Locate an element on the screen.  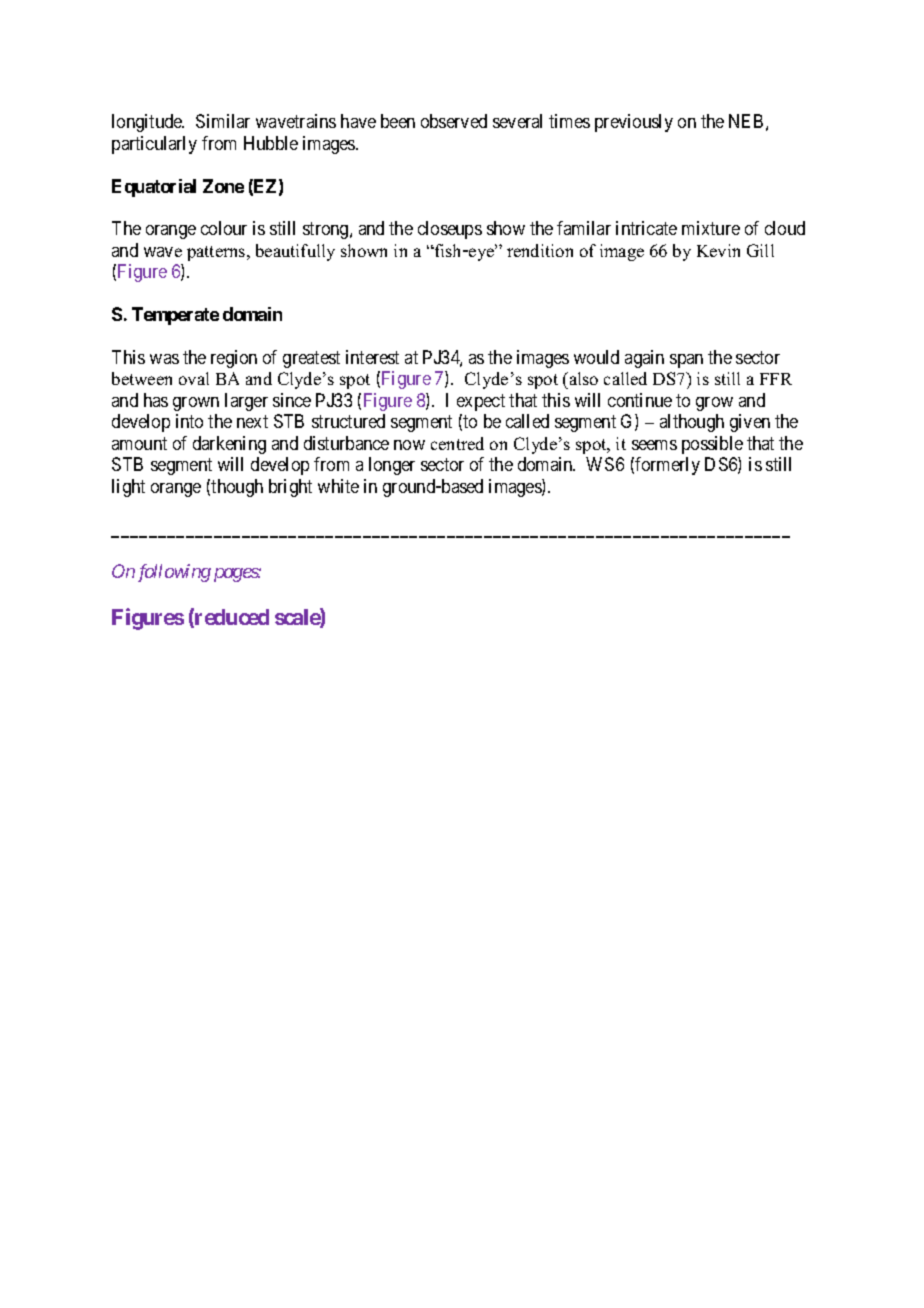
light is located at coordinates (128, 488).
